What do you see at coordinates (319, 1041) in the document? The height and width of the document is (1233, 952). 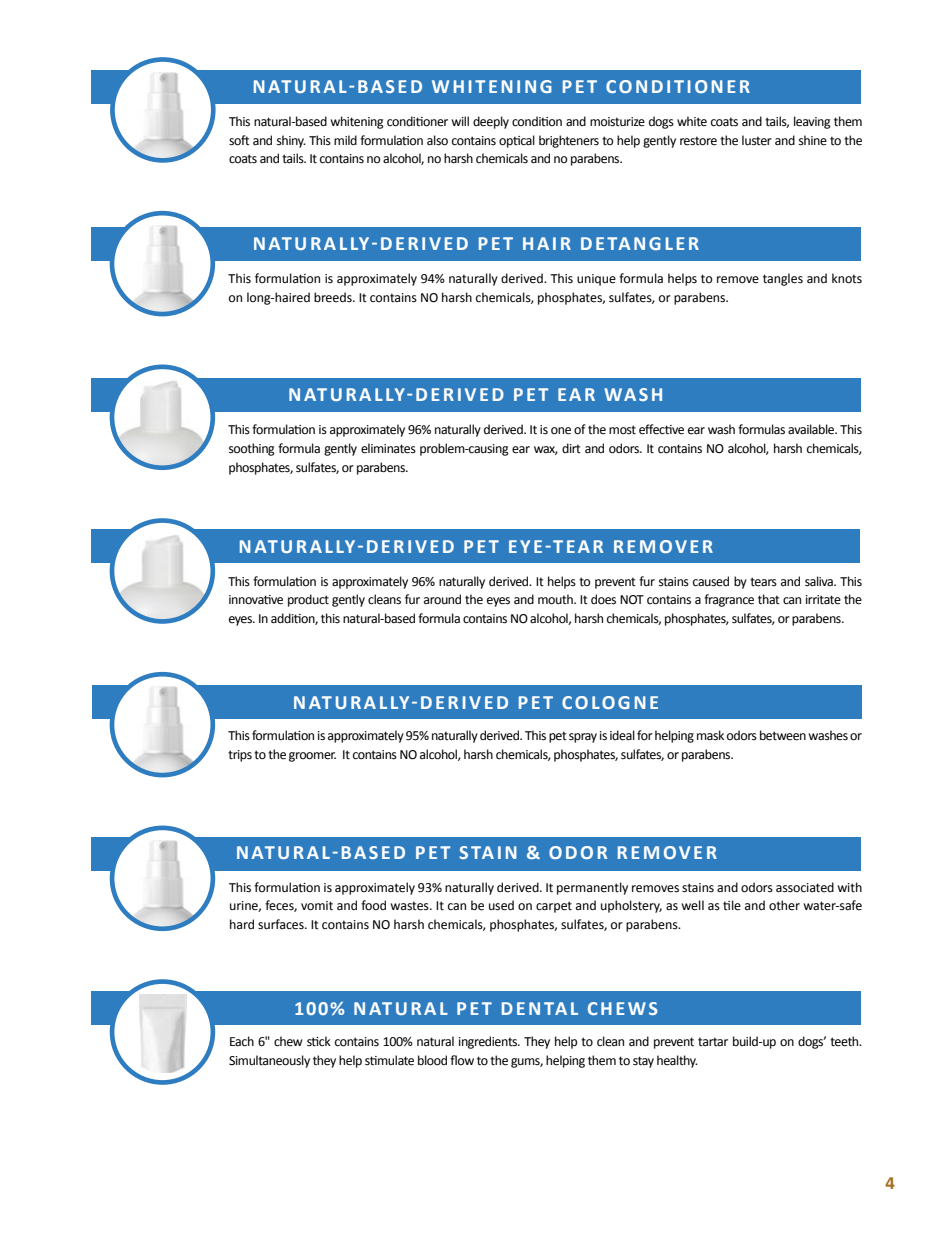 I see `stick` at bounding box center [319, 1041].
